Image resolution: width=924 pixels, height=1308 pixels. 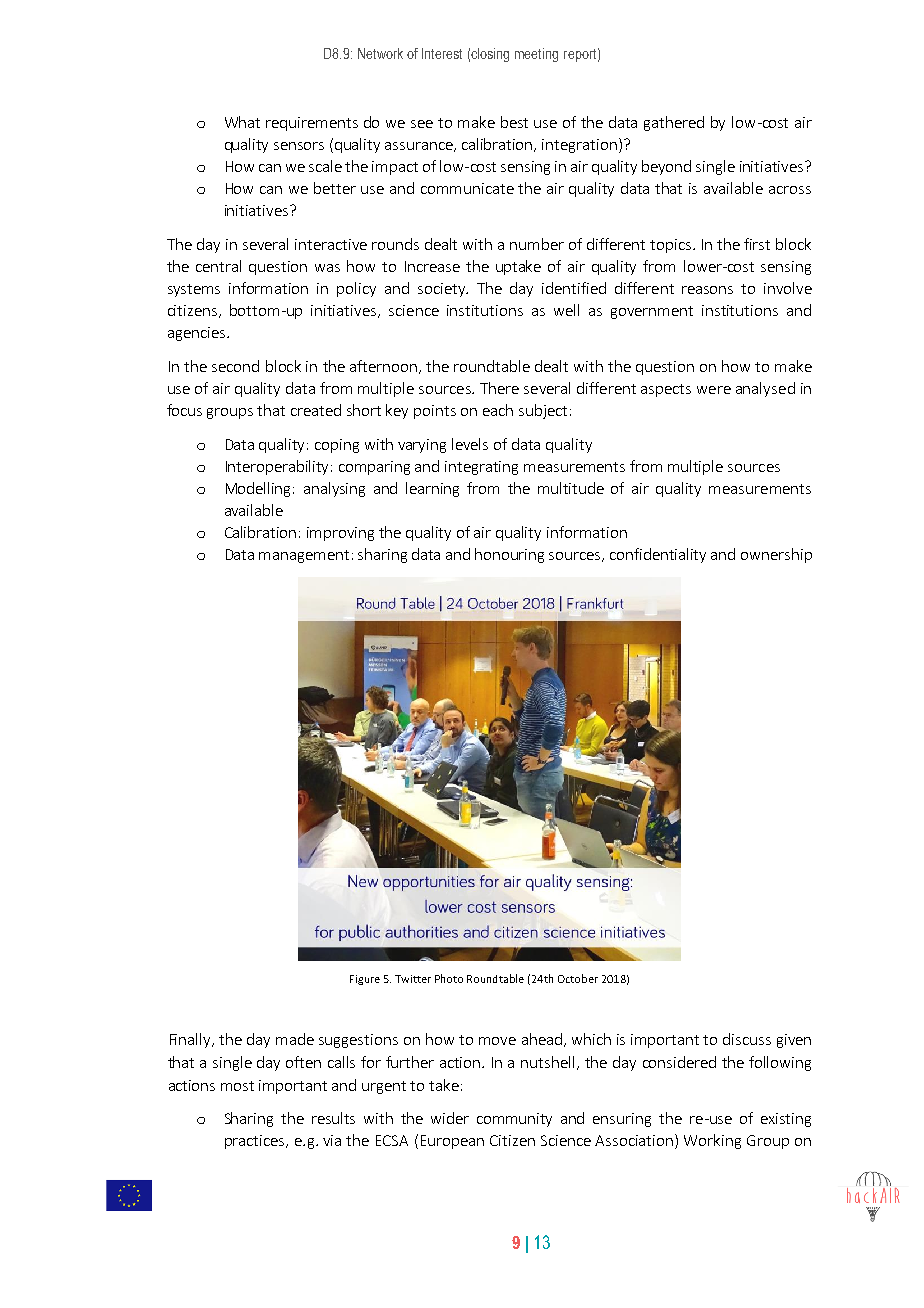 What do you see at coordinates (237, 1086) in the screenshot?
I see `most` at bounding box center [237, 1086].
